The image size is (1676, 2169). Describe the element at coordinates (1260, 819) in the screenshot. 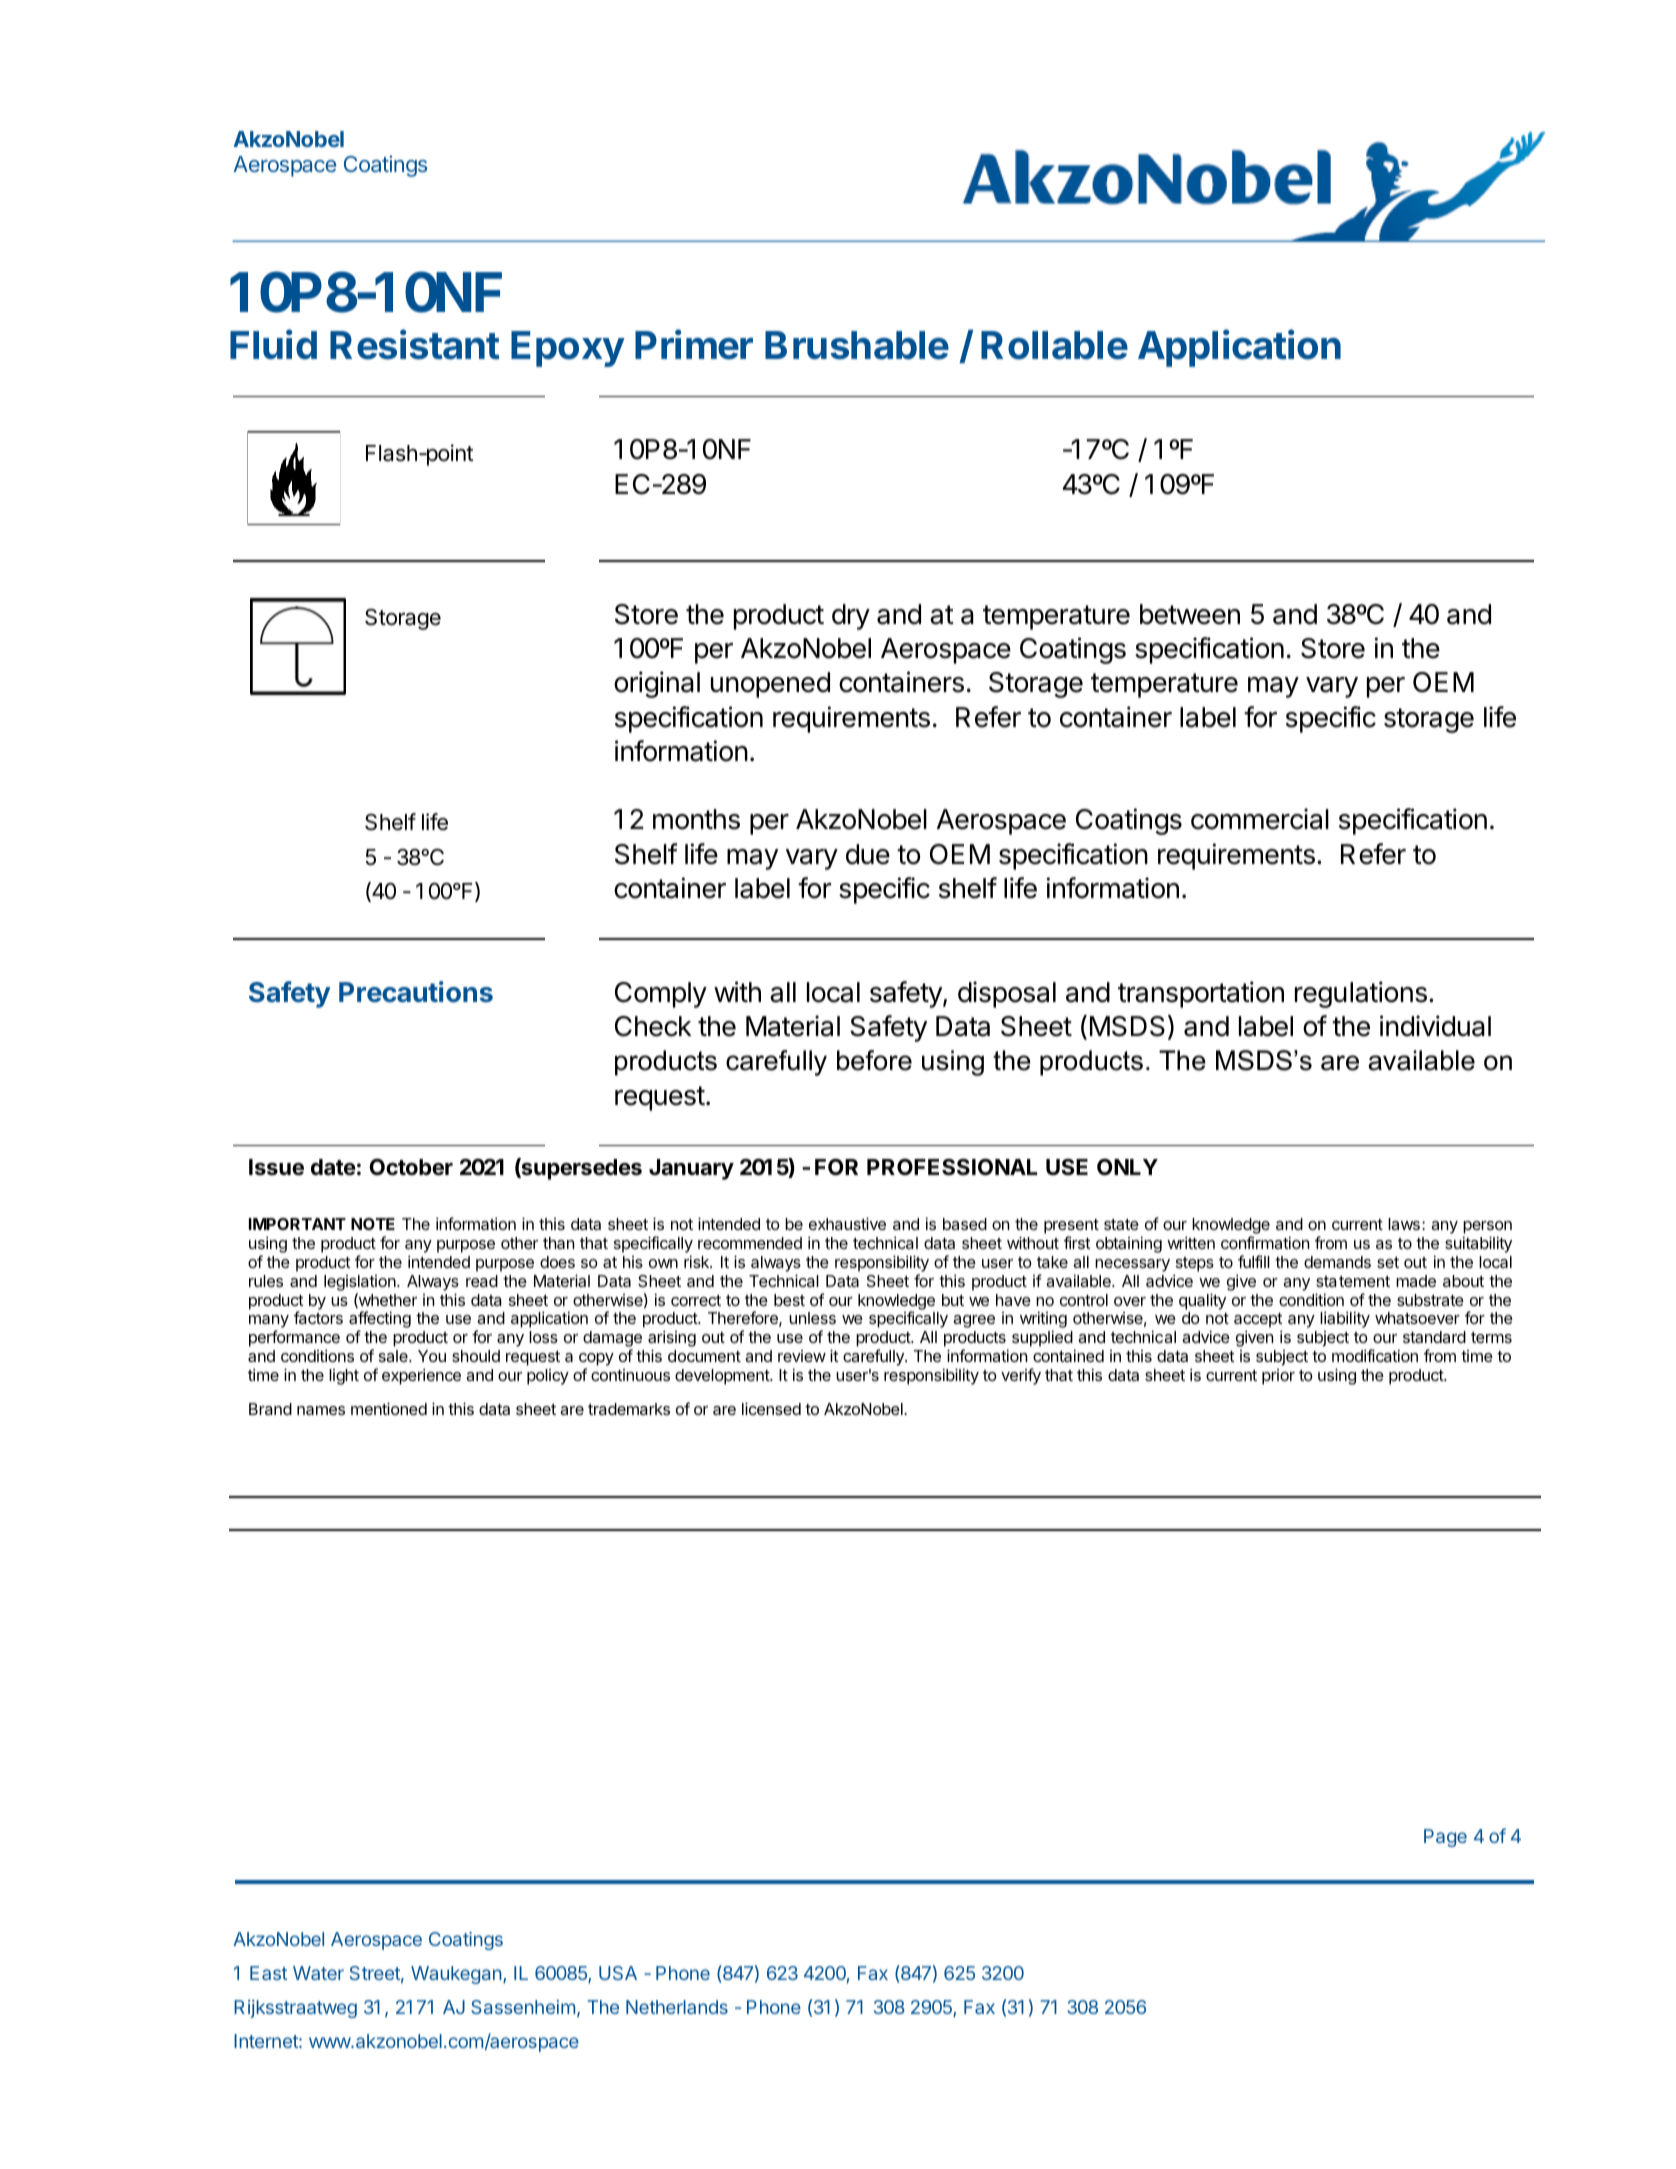

I see `commercial` at that location.
